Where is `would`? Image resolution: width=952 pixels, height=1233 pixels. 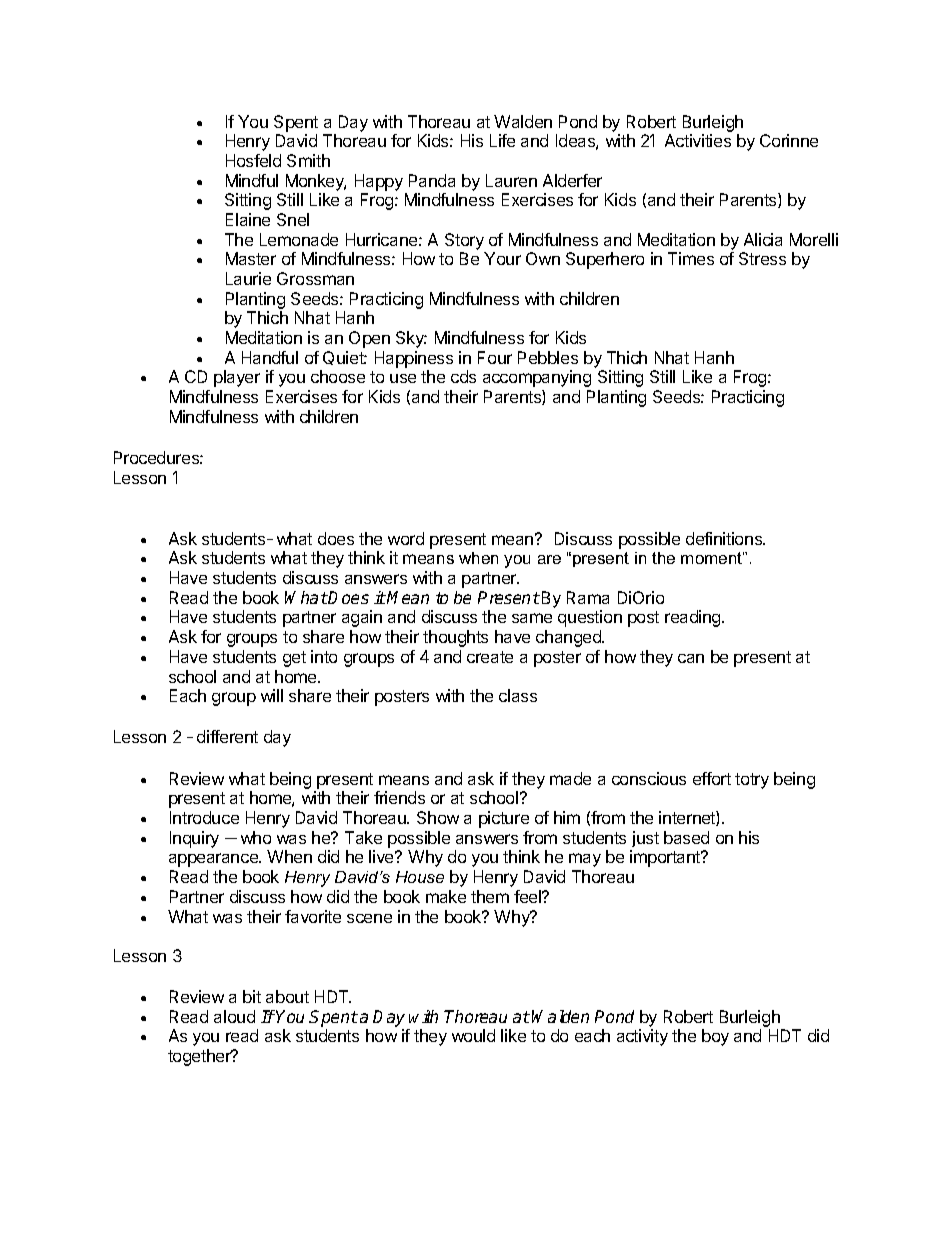
would is located at coordinates (473, 1035).
